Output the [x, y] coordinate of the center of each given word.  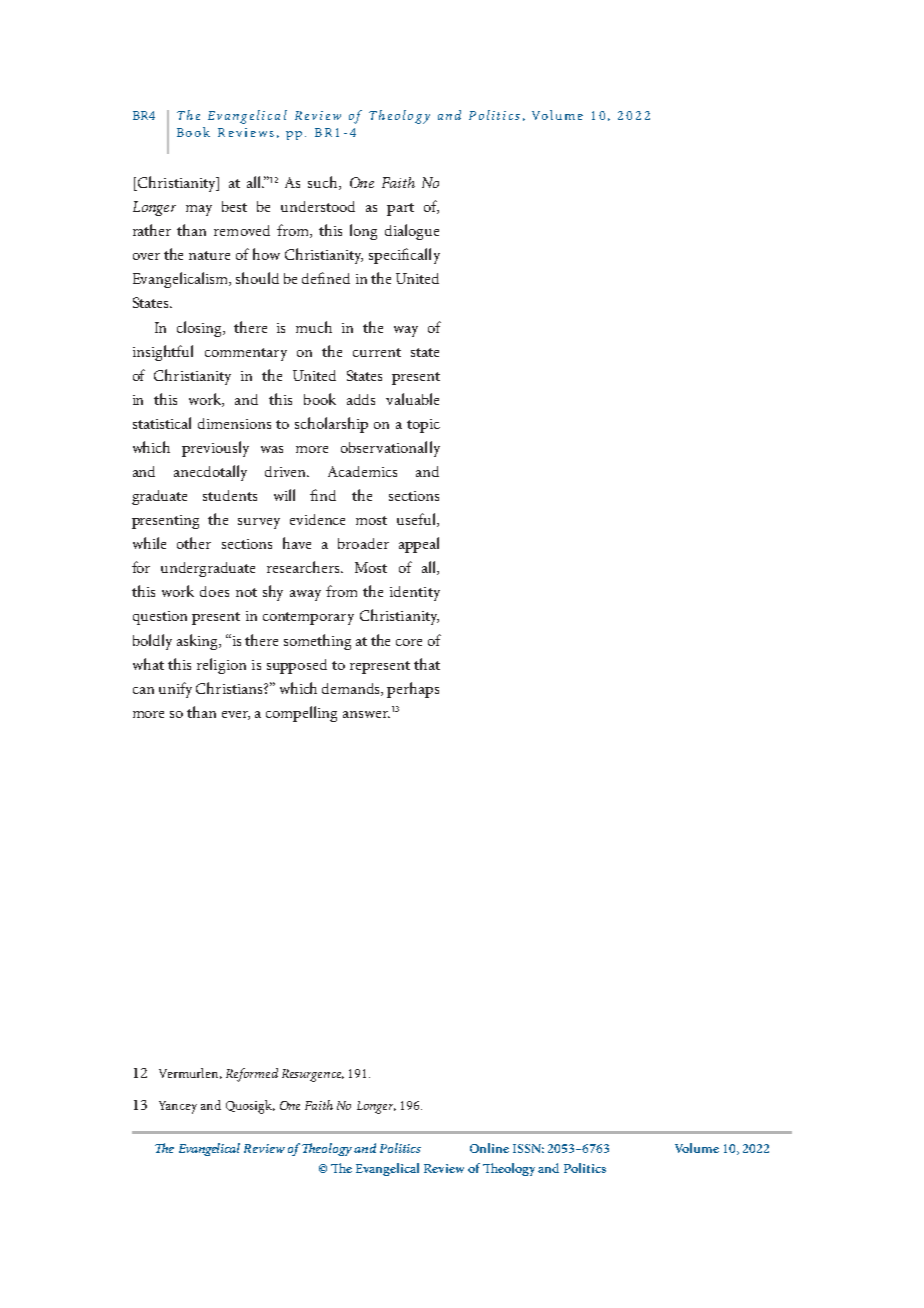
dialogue [412, 232]
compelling [301, 714]
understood [318, 206]
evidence [317, 519]
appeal [419, 545]
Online [489, 1148]
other [194, 543]
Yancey [178, 1107]
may [199, 210]
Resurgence [313, 1075]
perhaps [413, 690]
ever [236, 715]
